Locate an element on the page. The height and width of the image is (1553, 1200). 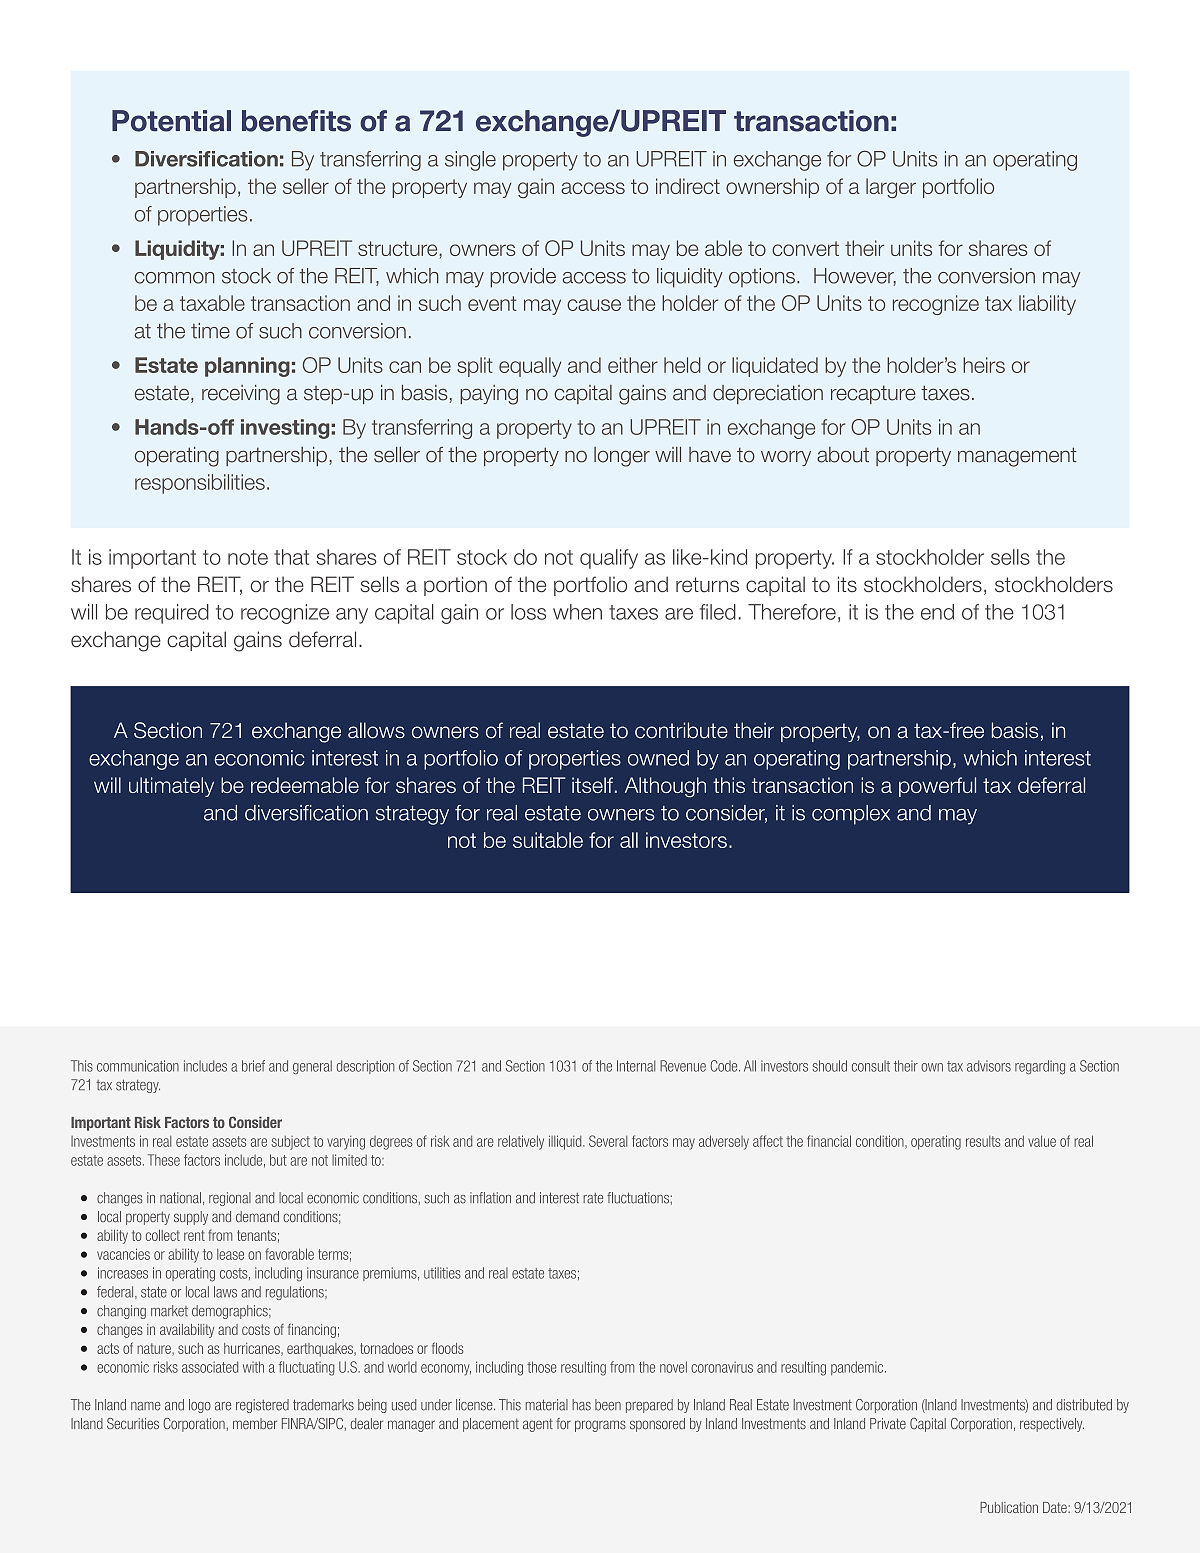
member is located at coordinates (255, 1423).
